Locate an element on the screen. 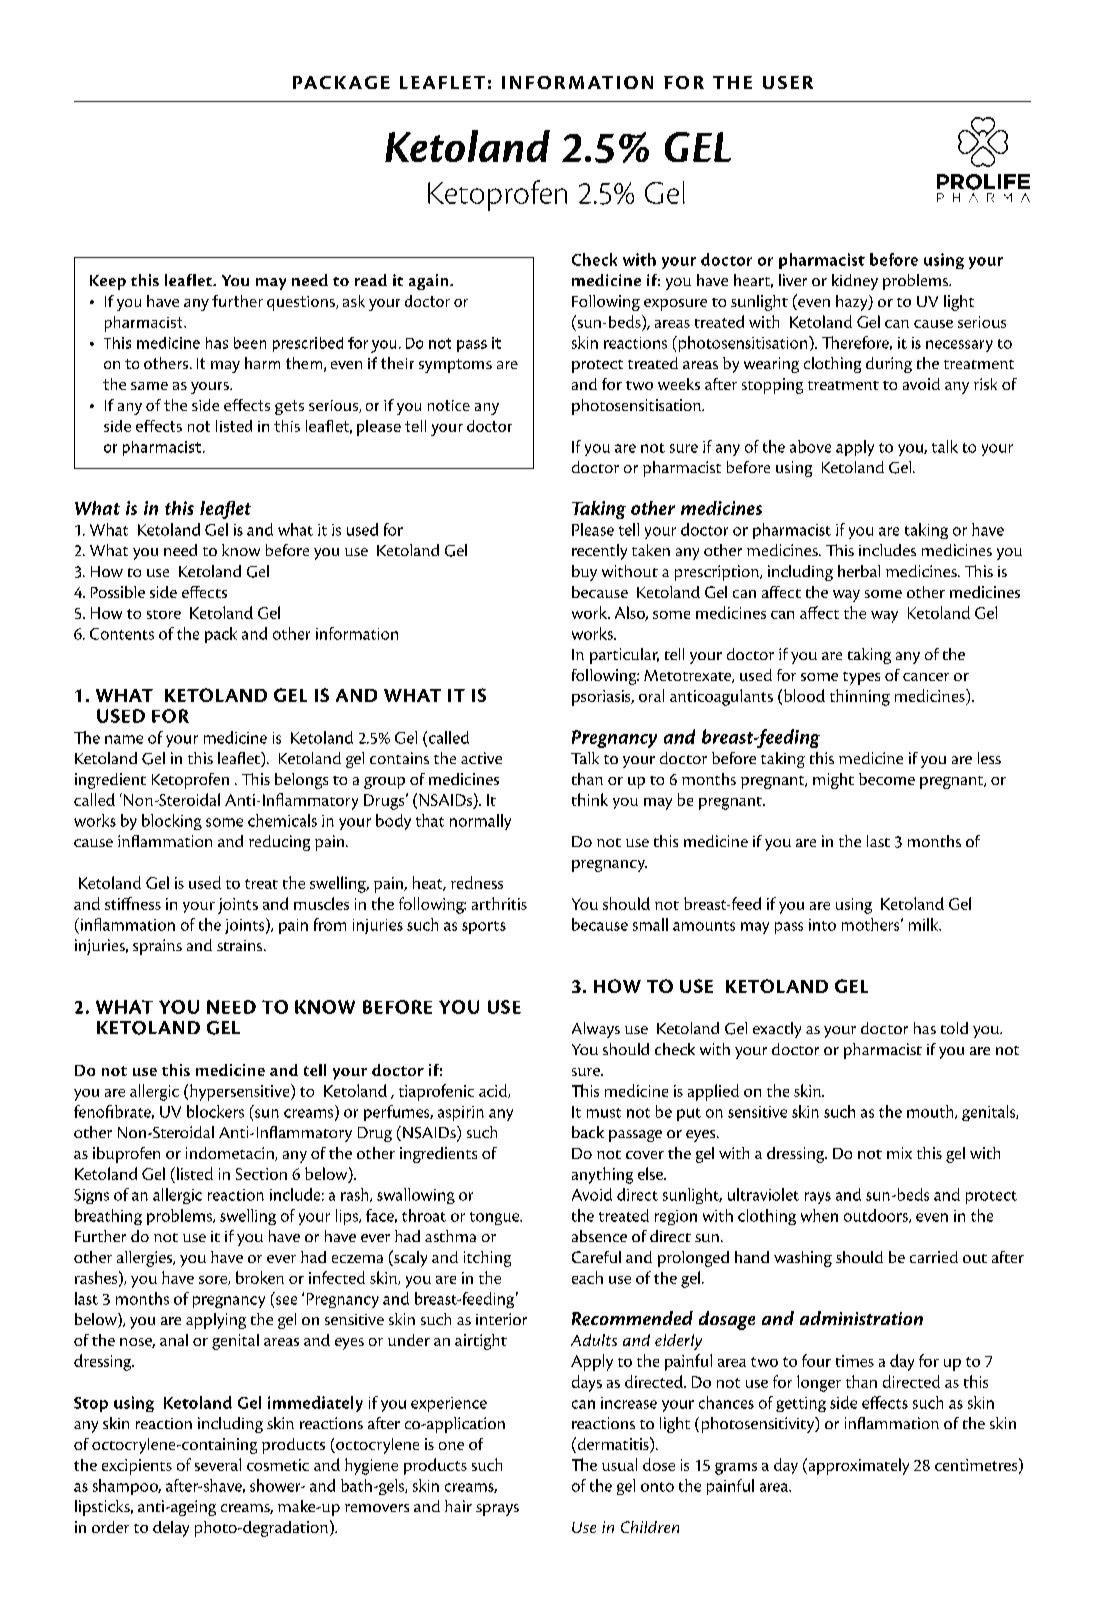 The height and width of the screenshot is (1620, 1105). blockers is located at coordinates (215, 1111).
